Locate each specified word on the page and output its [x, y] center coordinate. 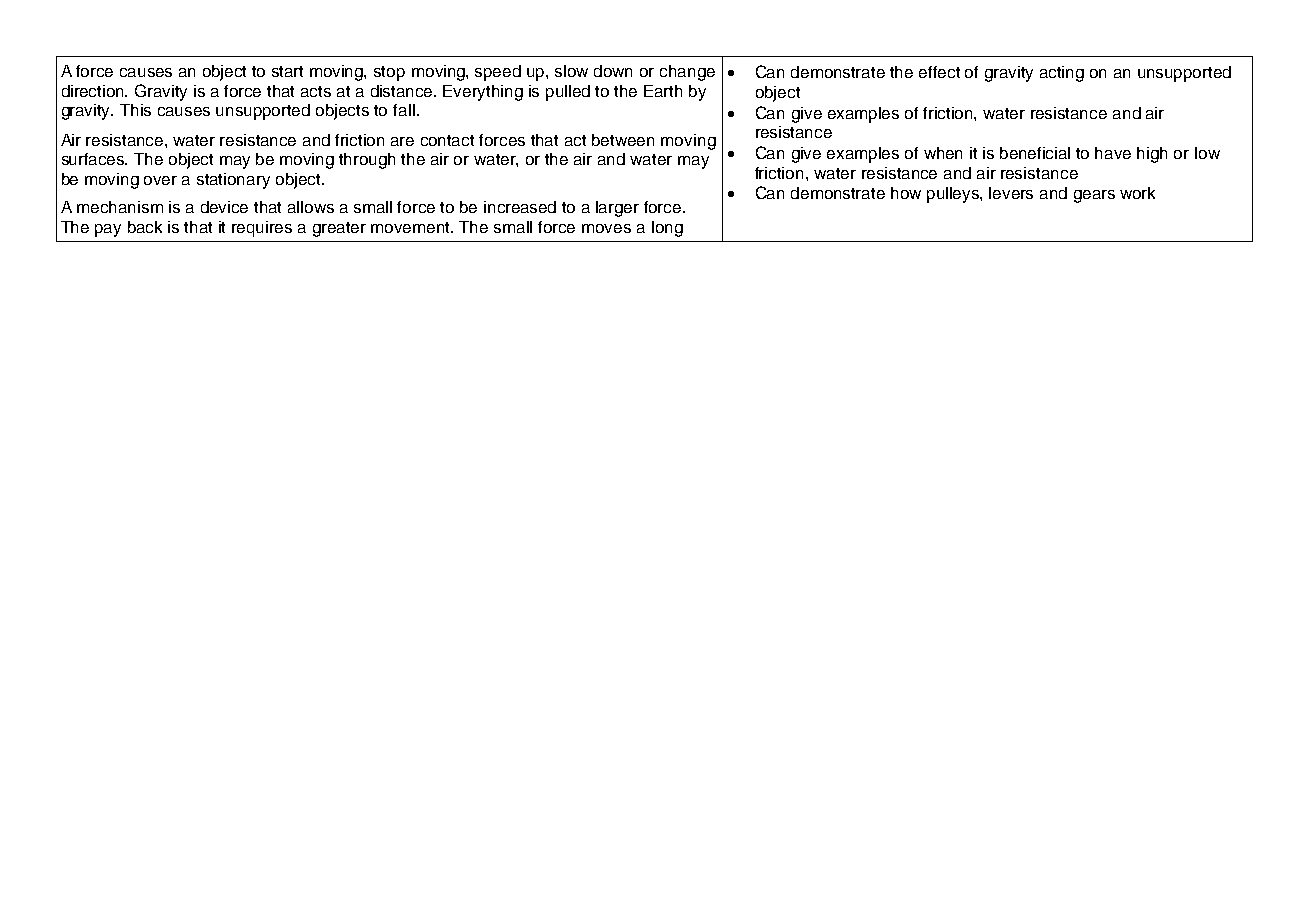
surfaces [94, 159]
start [287, 71]
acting [1062, 74]
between [623, 140]
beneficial [1035, 153]
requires [262, 229]
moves [606, 228]
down [613, 71]
